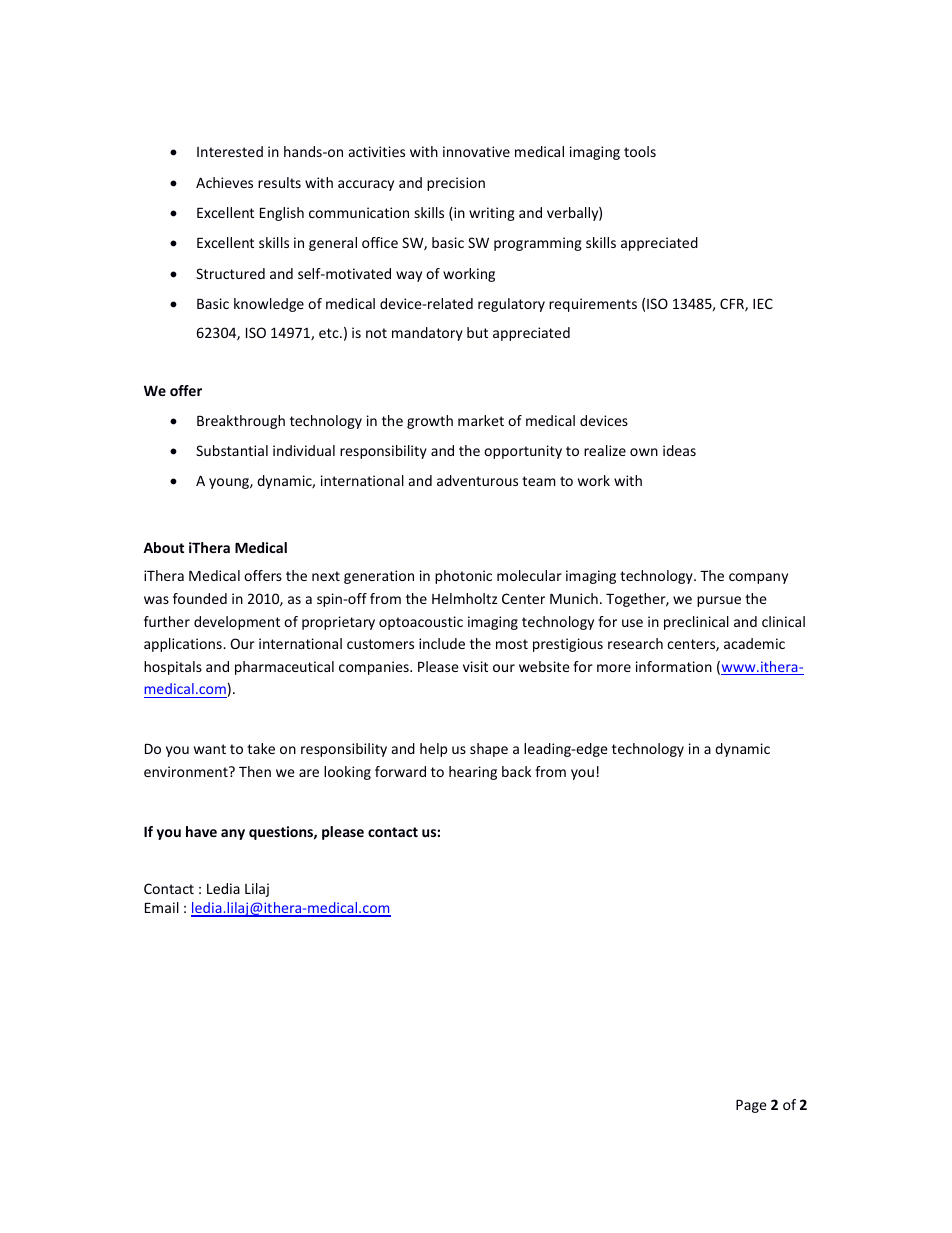  Describe the element at coordinates (751, 1106) in the screenshot. I see `Page` at that location.
